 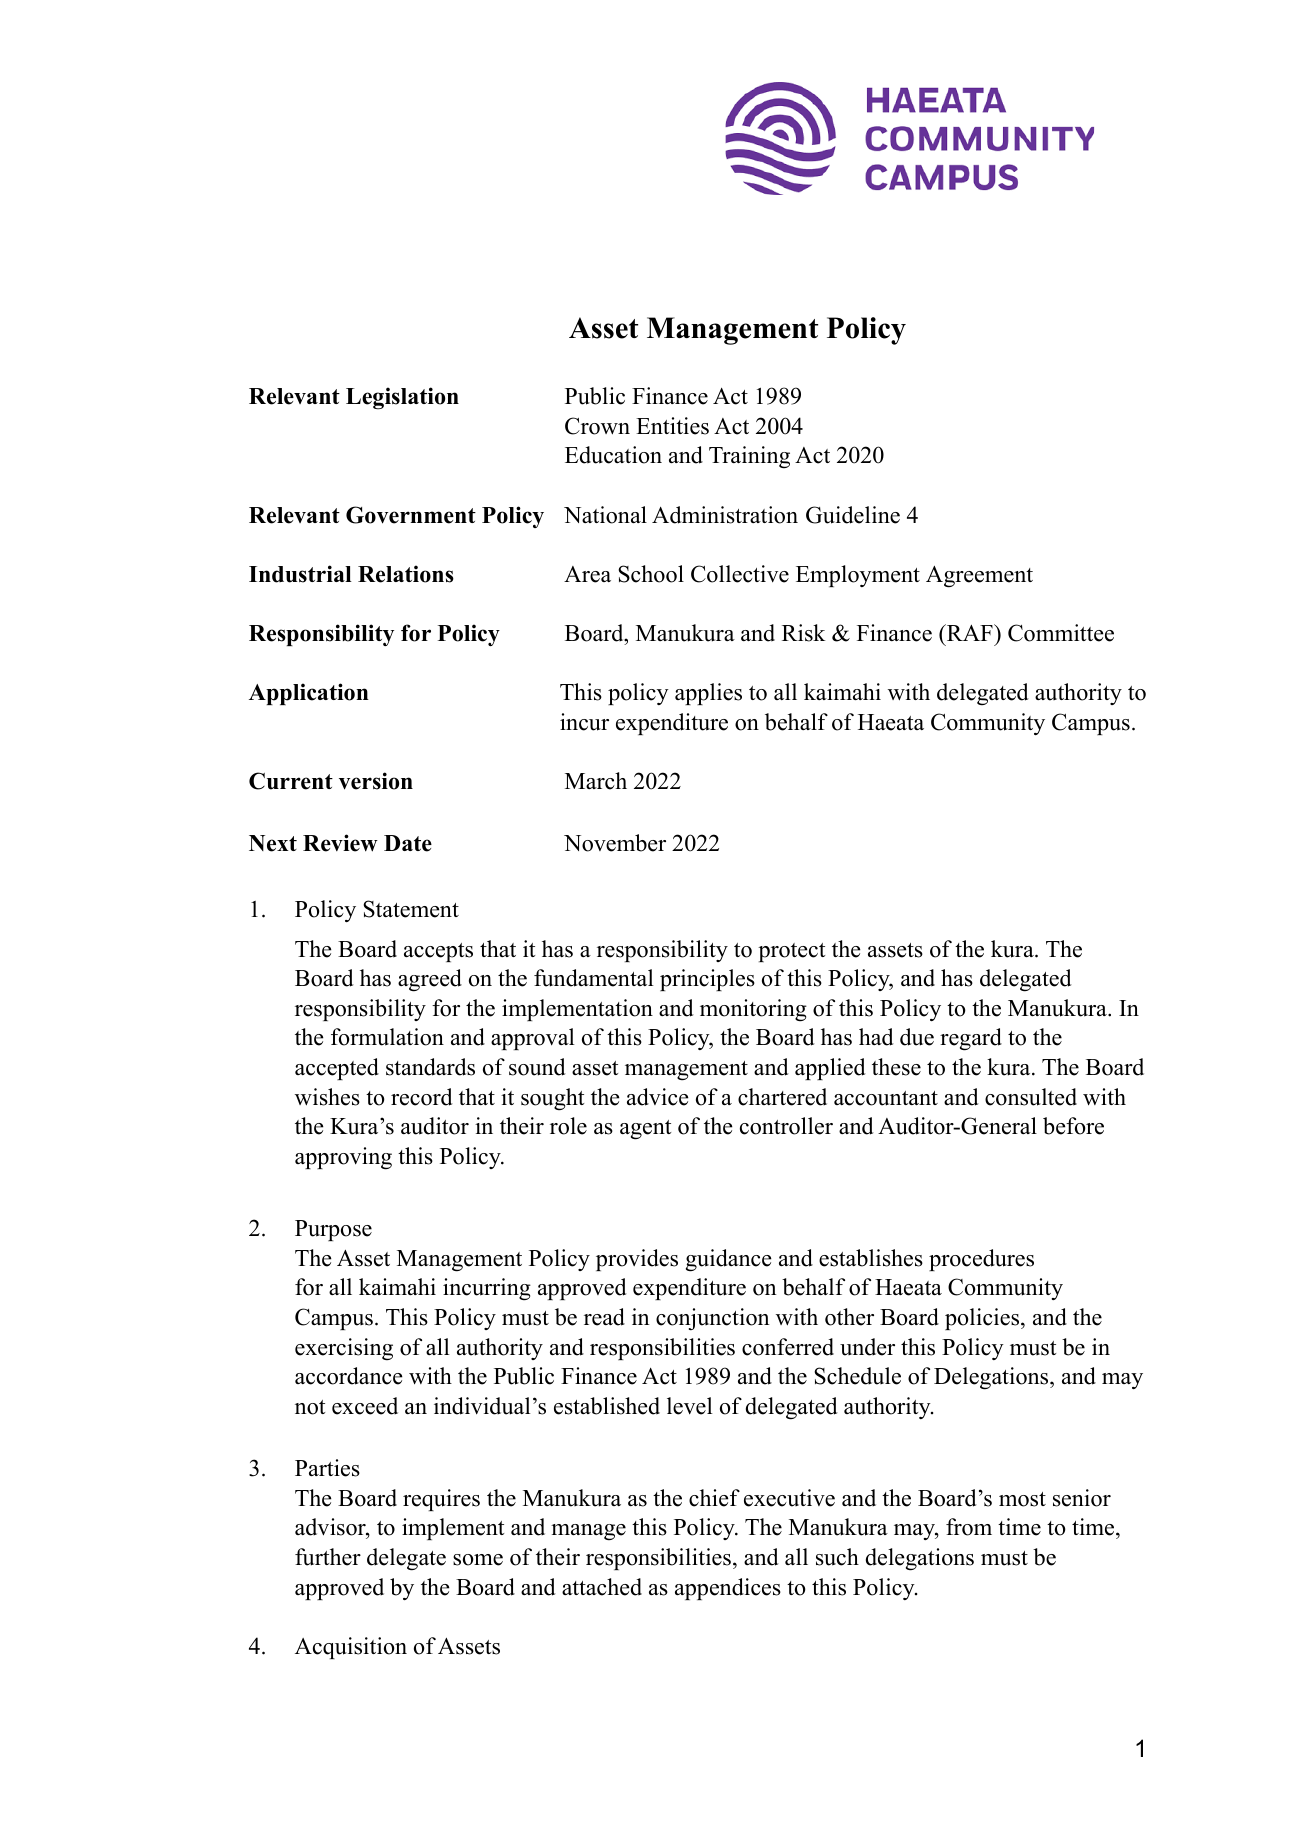 I want to click on regard, so click(x=971, y=1039).
